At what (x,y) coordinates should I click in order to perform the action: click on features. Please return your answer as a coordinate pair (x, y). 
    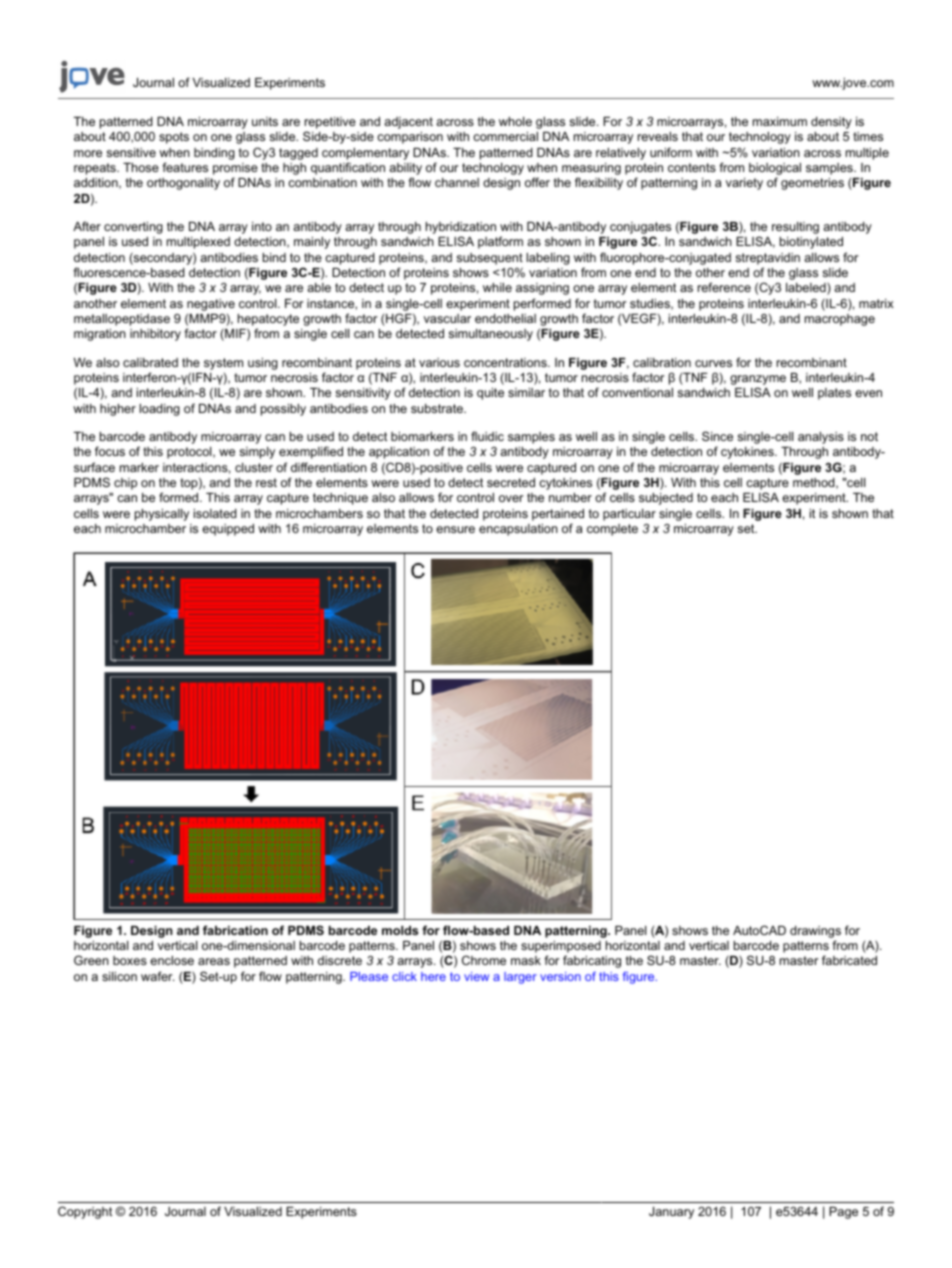
    Looking at the image, I should click on (185, 167).
